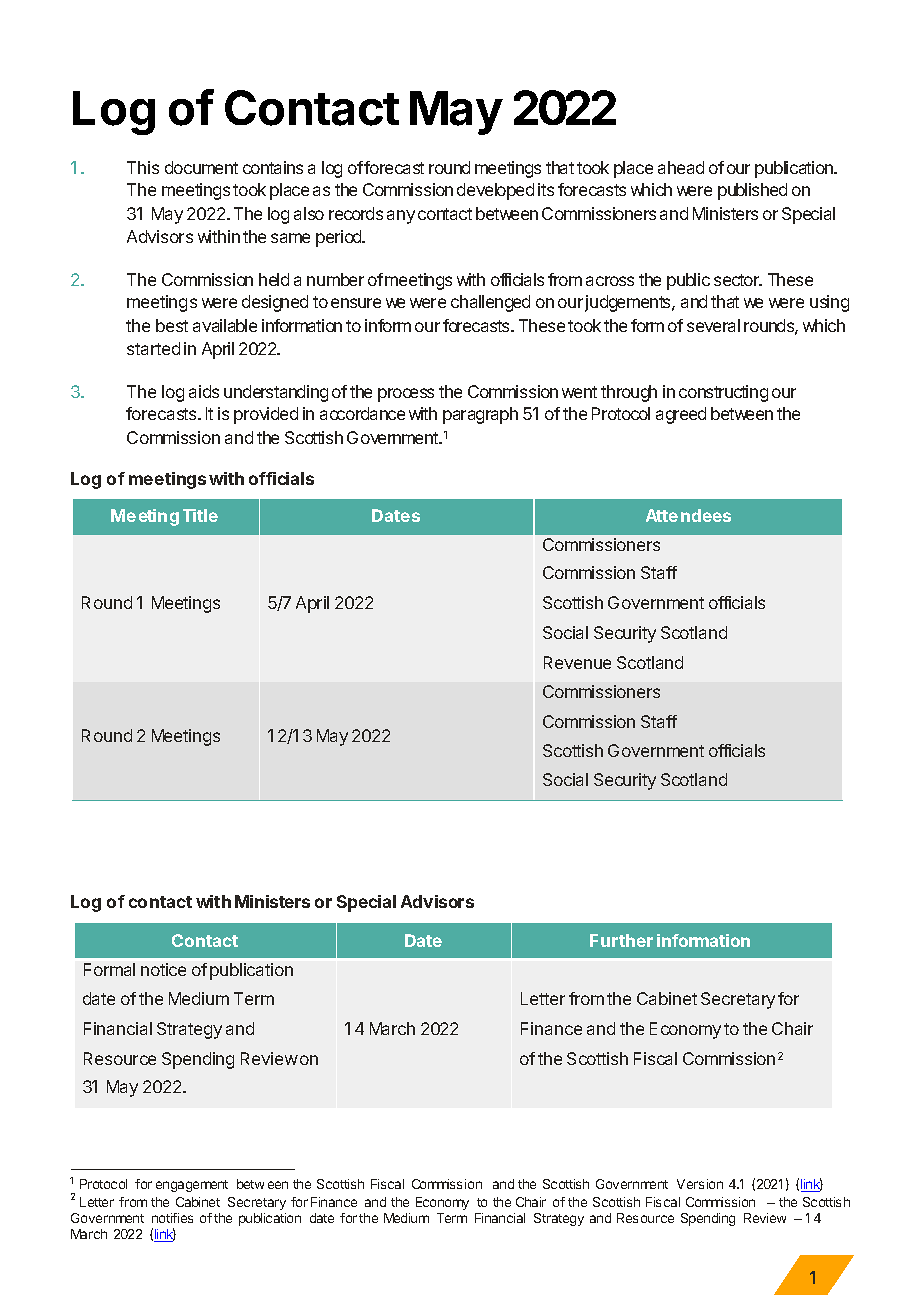 The height and width of the document is (1308, 924). What do you see at coordinates (200, 515) in the document?
I see `Title` at bounding box center [200, 515].
